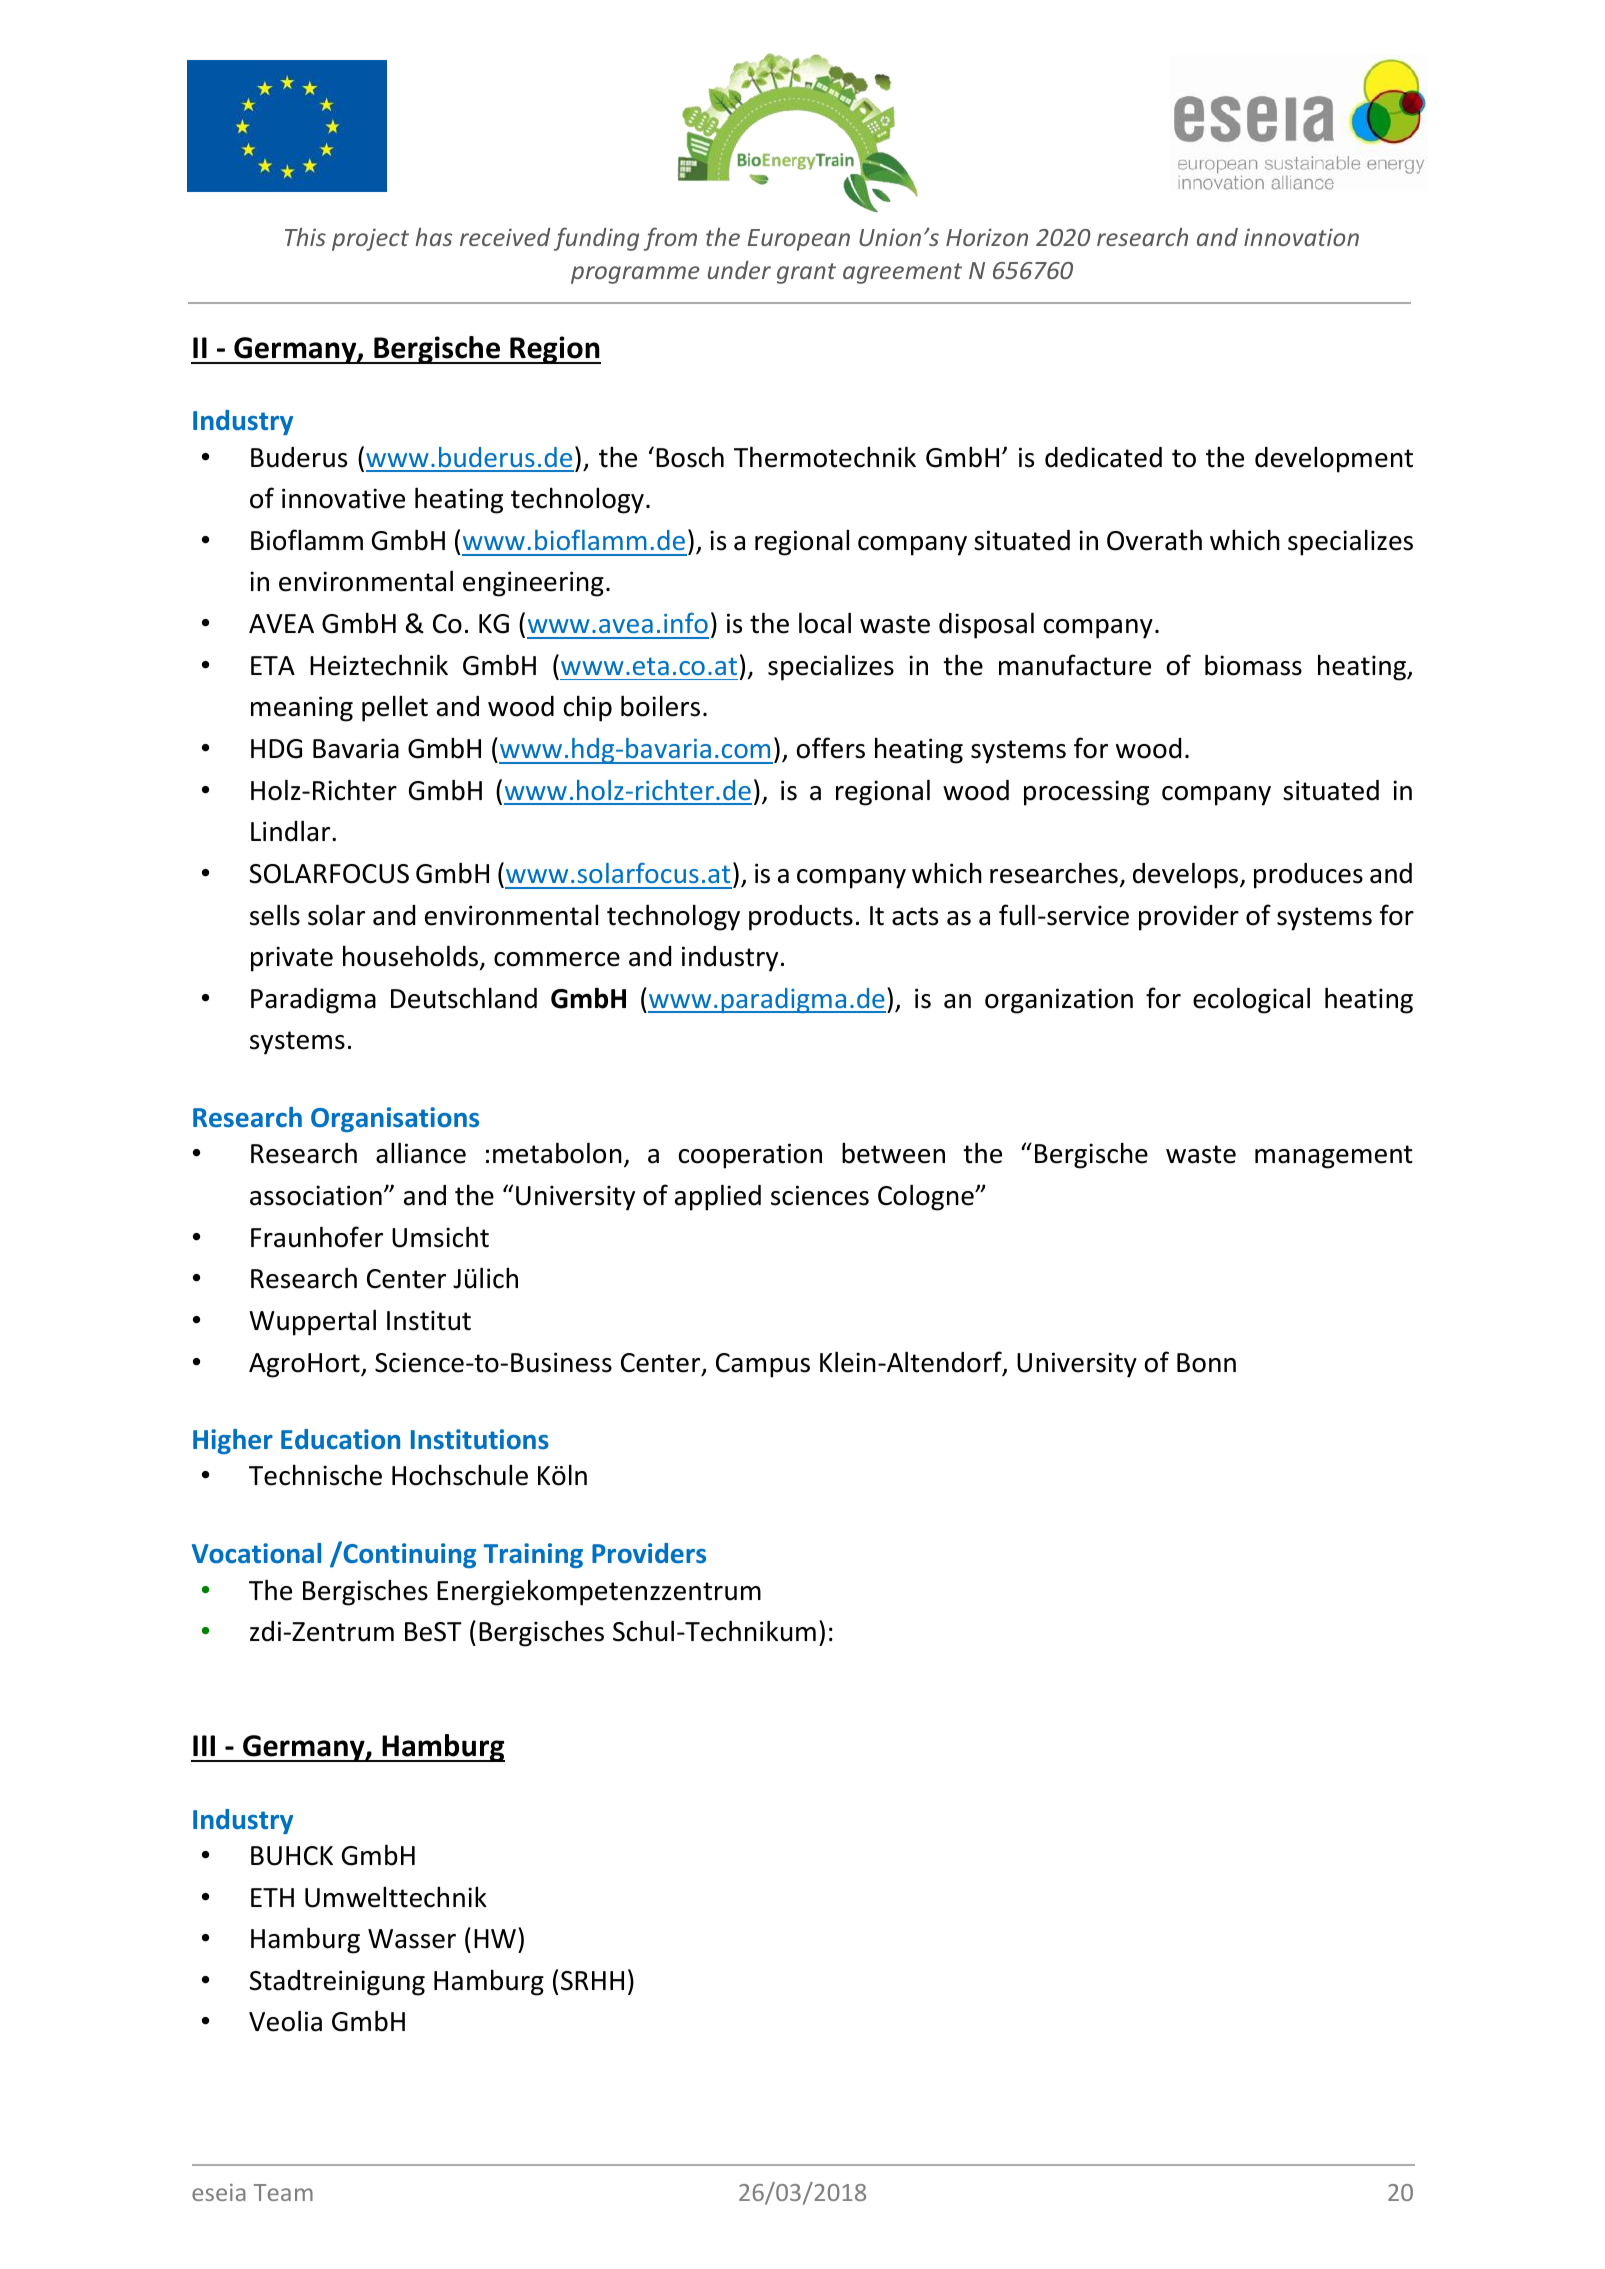 Image resolution: width=1605 pixels, height=2269 pixels. What do you see at coordinates (340, 1439) in the document?
I see `Education` at bounding box center [340, 1439].
